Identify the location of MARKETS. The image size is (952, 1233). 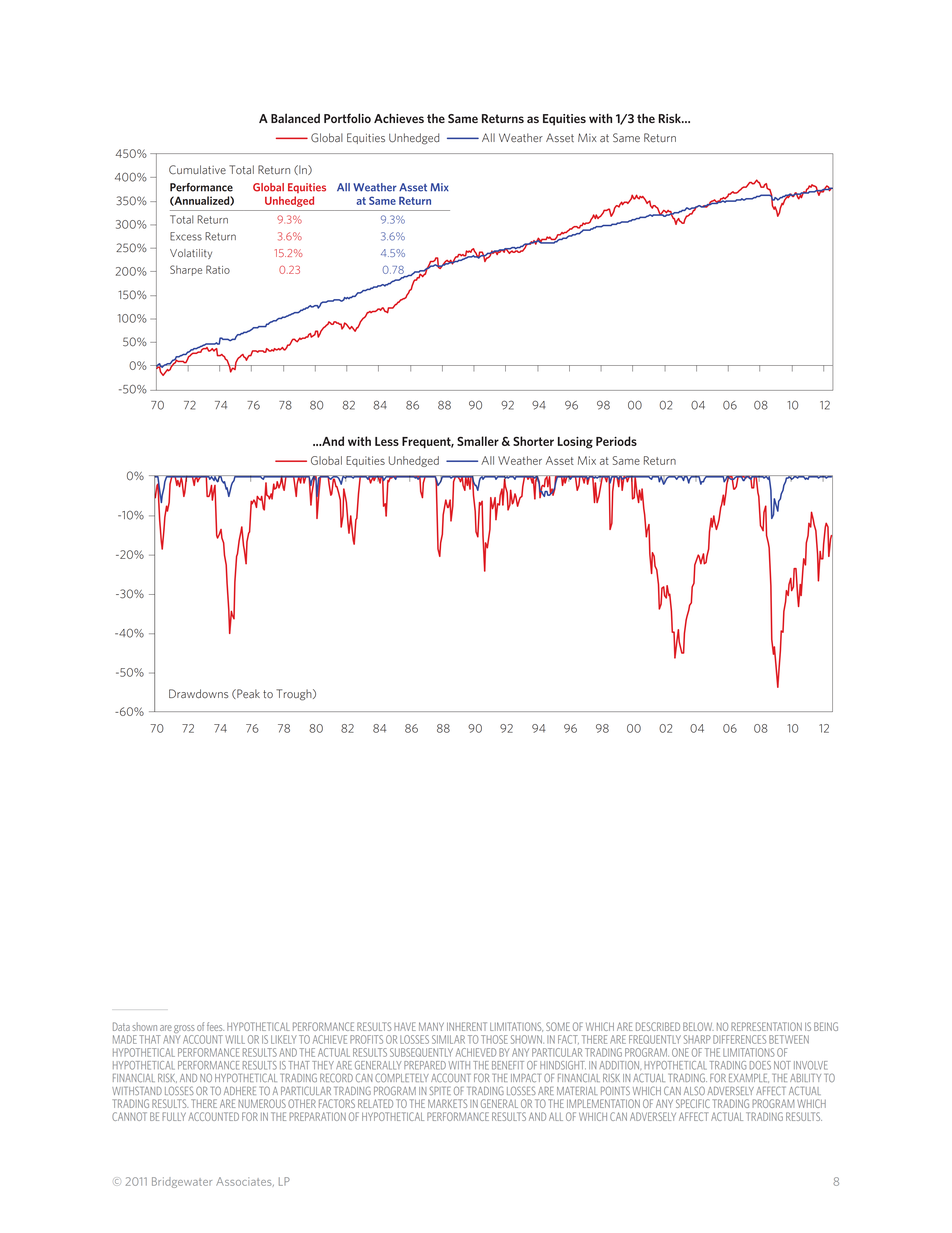
(447, 1103).
